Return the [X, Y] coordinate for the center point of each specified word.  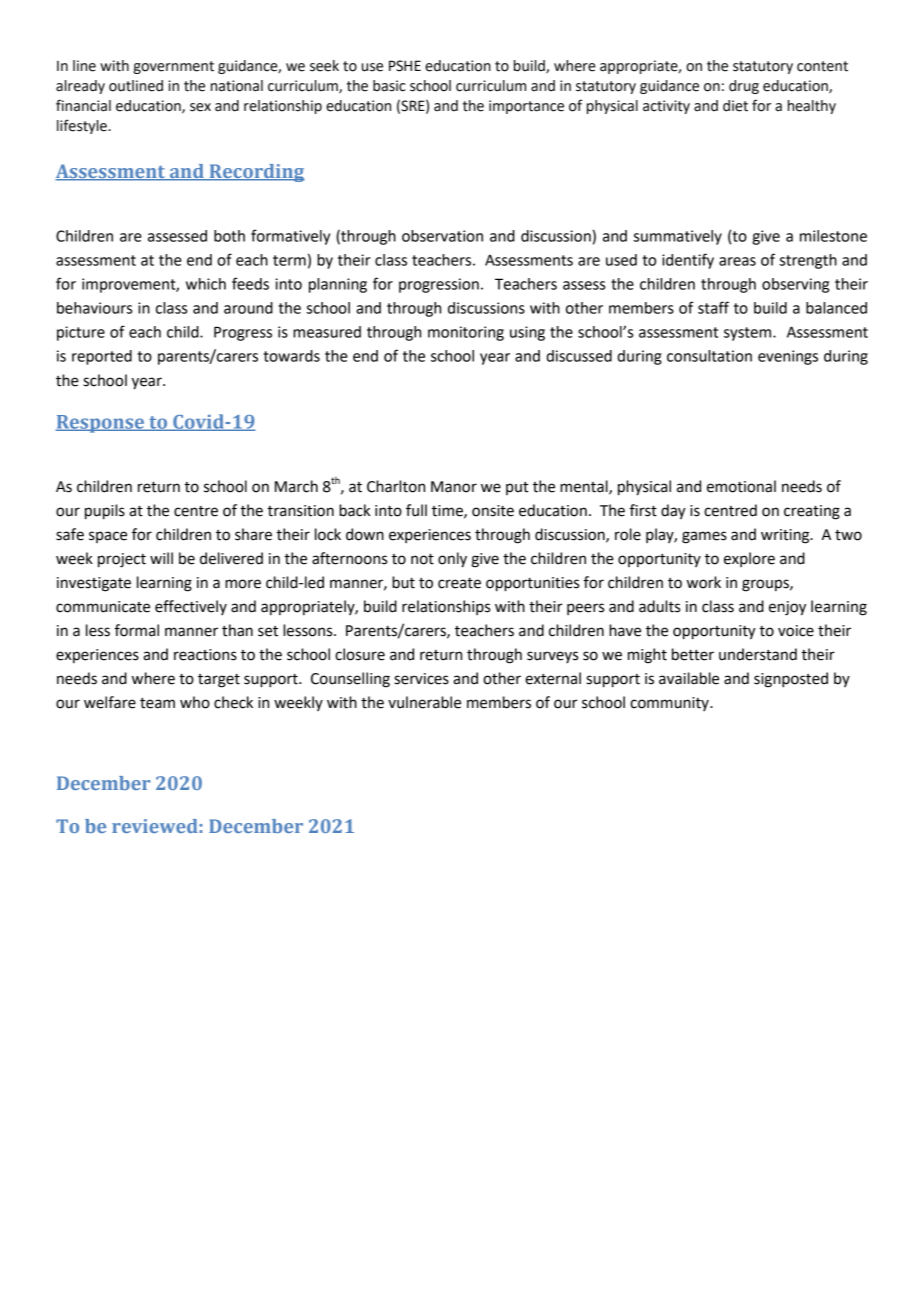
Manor [454, 487]
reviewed [155, 826]
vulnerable [424, 702]
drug [744, 87]
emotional [741, 486]
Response [100, 424]
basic [389, 86]
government [173, 67]
